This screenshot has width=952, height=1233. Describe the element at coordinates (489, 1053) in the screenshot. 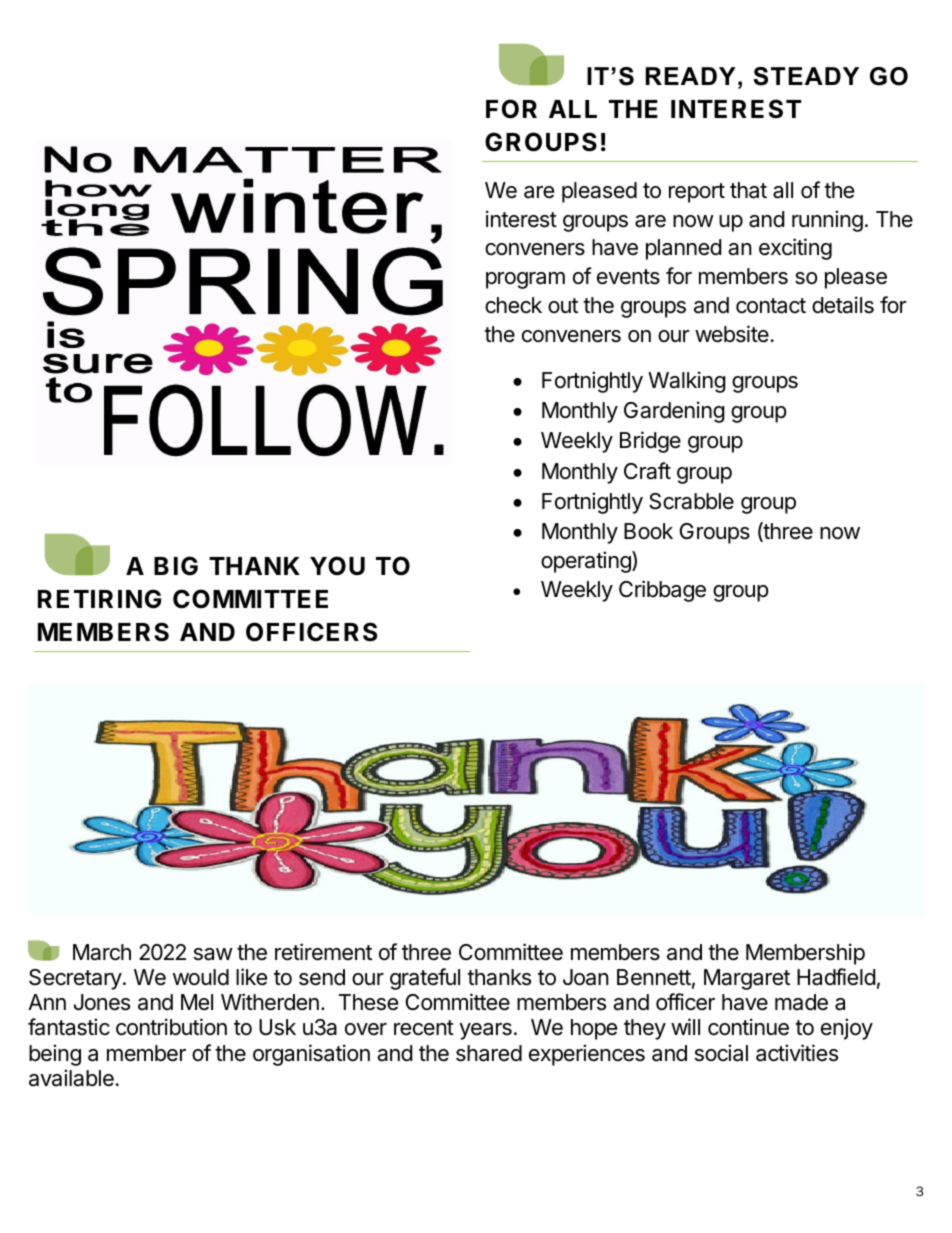

I see `shared` at that location.
